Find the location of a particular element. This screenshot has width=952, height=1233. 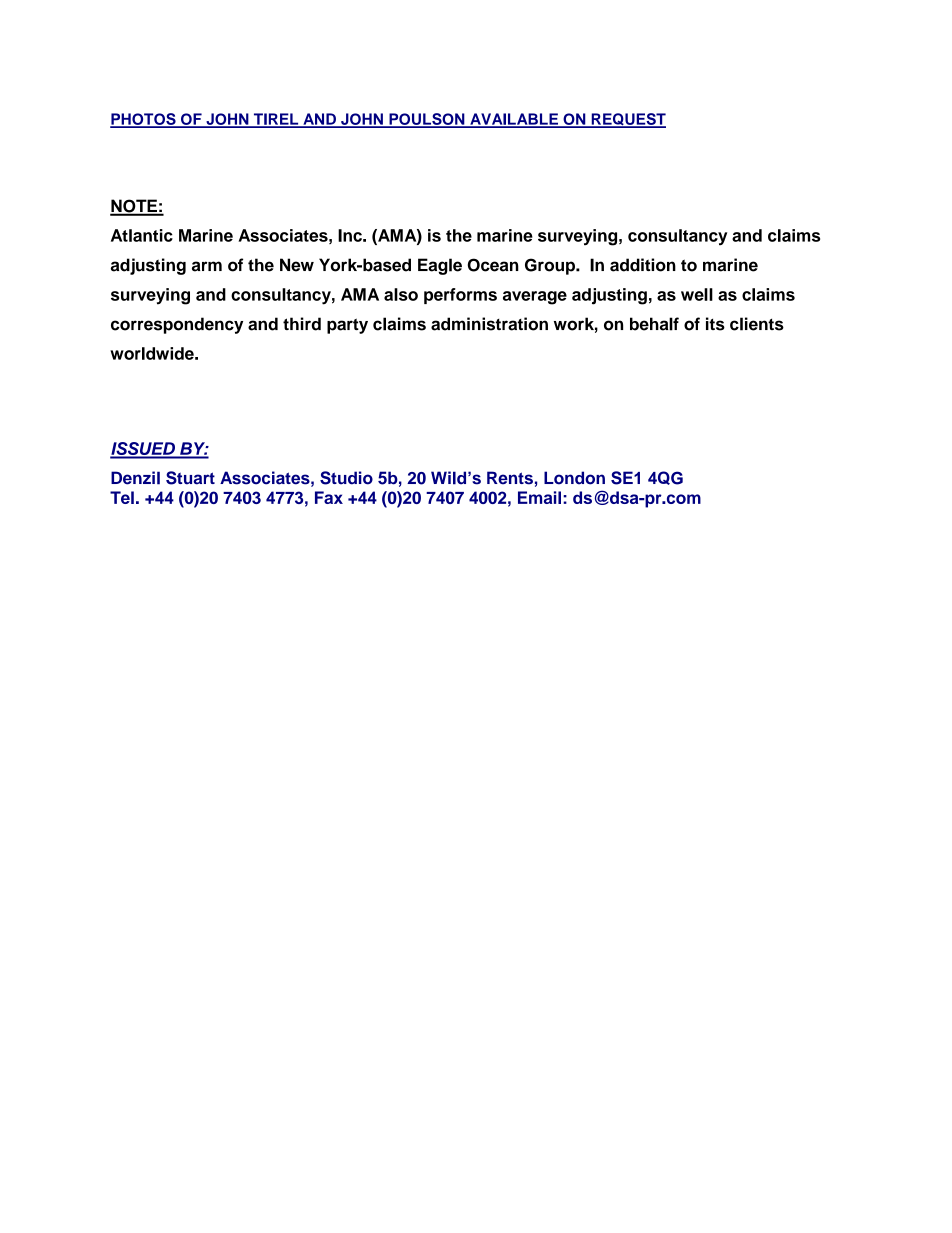

Rents is located at coordinates (510, 478).
